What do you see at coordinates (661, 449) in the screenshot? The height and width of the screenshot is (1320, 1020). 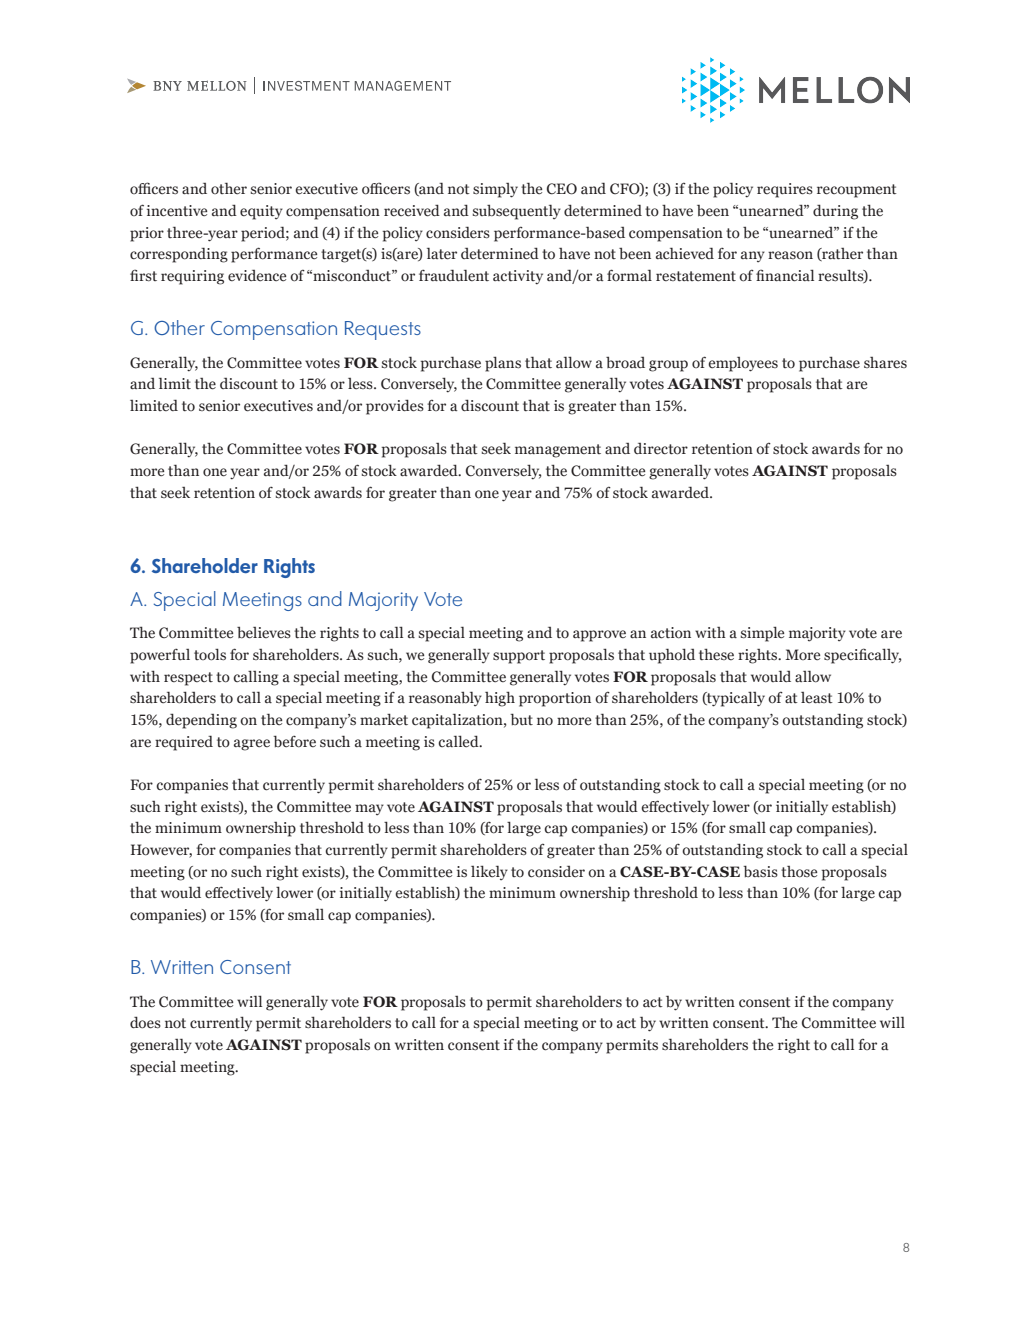 I see `director` at bounding box center [661, 449].
